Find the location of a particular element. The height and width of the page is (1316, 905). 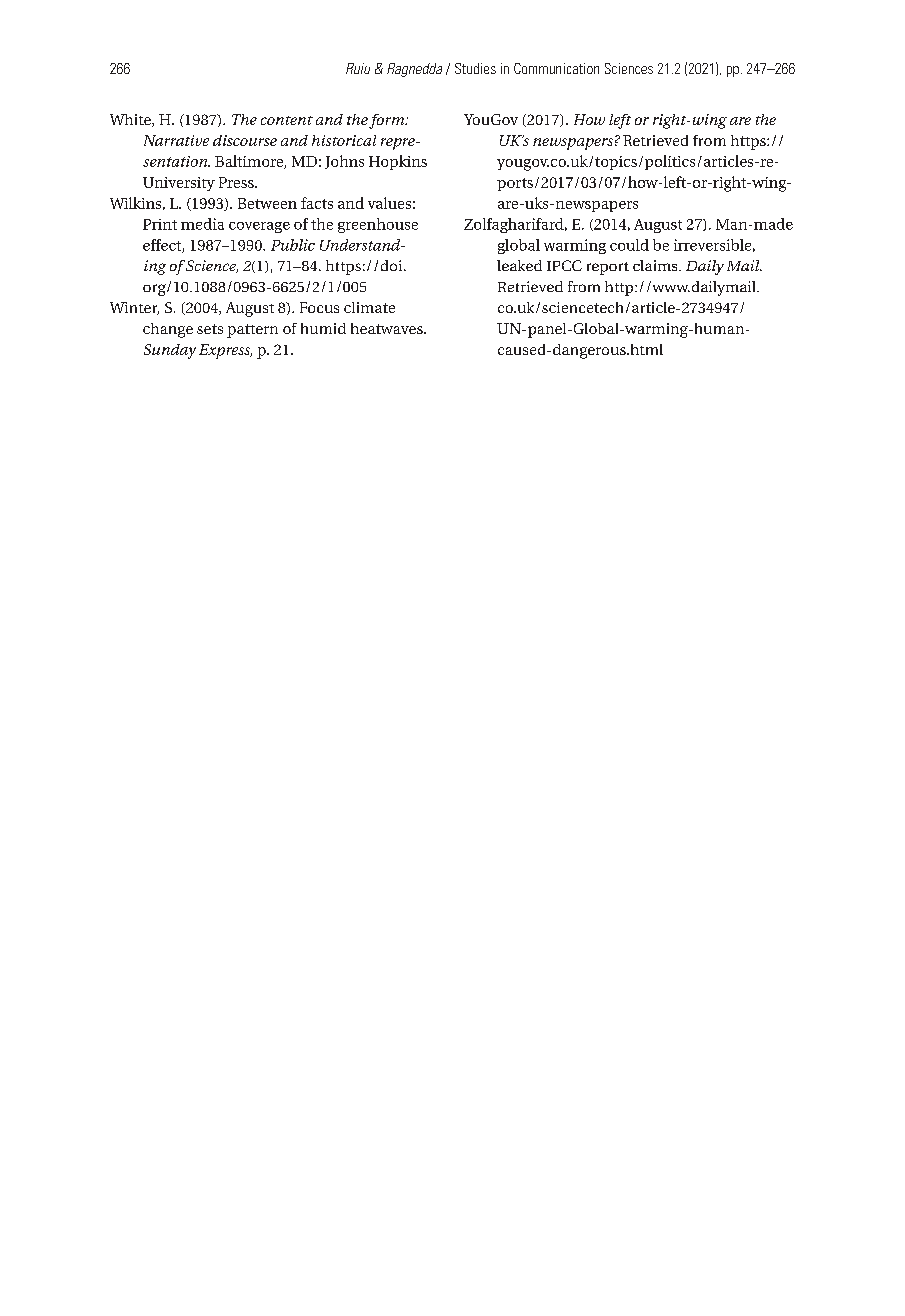

Focus is located at coordinates (319, 307).
